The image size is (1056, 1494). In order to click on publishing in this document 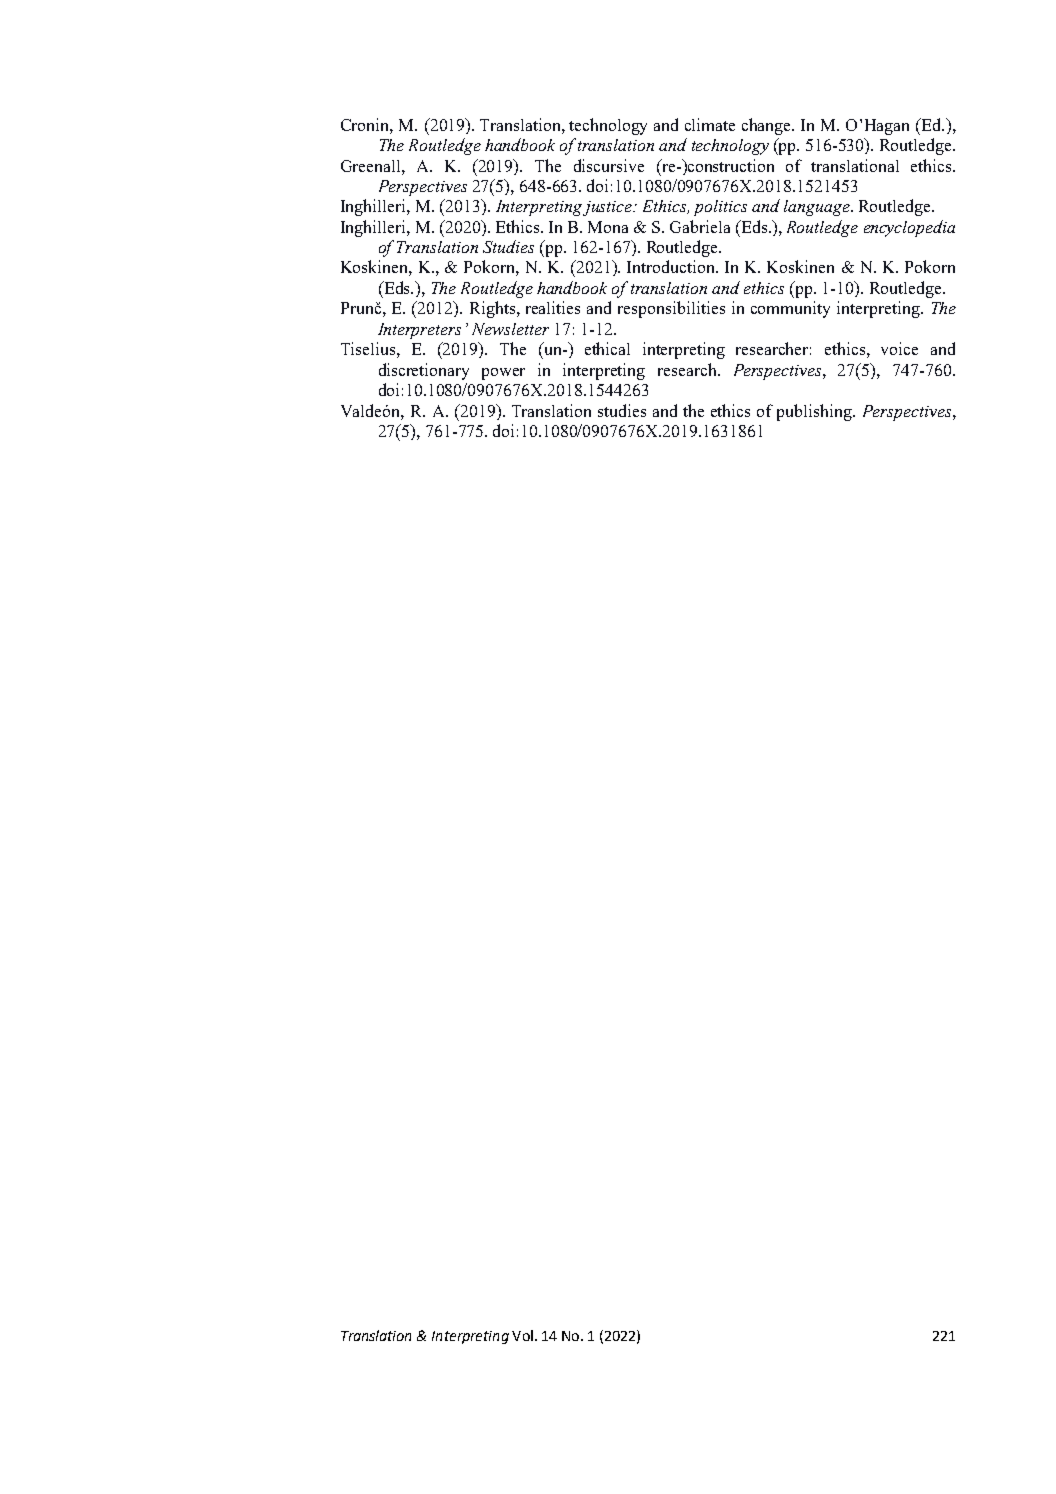, I will do `click(816, 412)`.
